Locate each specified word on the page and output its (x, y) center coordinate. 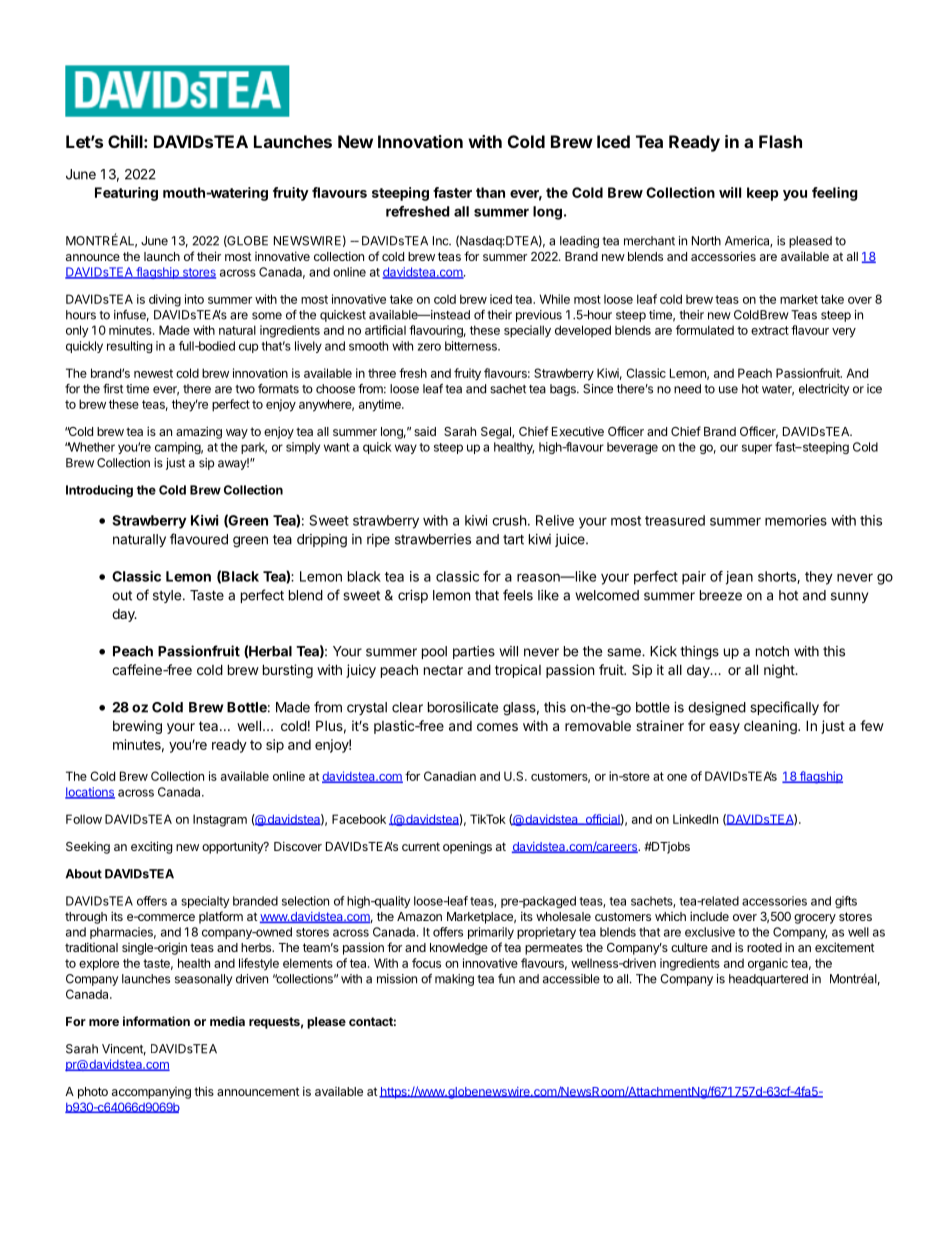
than (490, 192)
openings (467, 847)
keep (763, 194)
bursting (288, 671)
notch (772, 651)
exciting (151, 847)
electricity (824, 390)
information (156, 1021)
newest (153, 373)
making (454, 980)
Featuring (126, 194)
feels (518, 595)
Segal (497, 433)
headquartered (768, 980)
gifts (846, 902)
